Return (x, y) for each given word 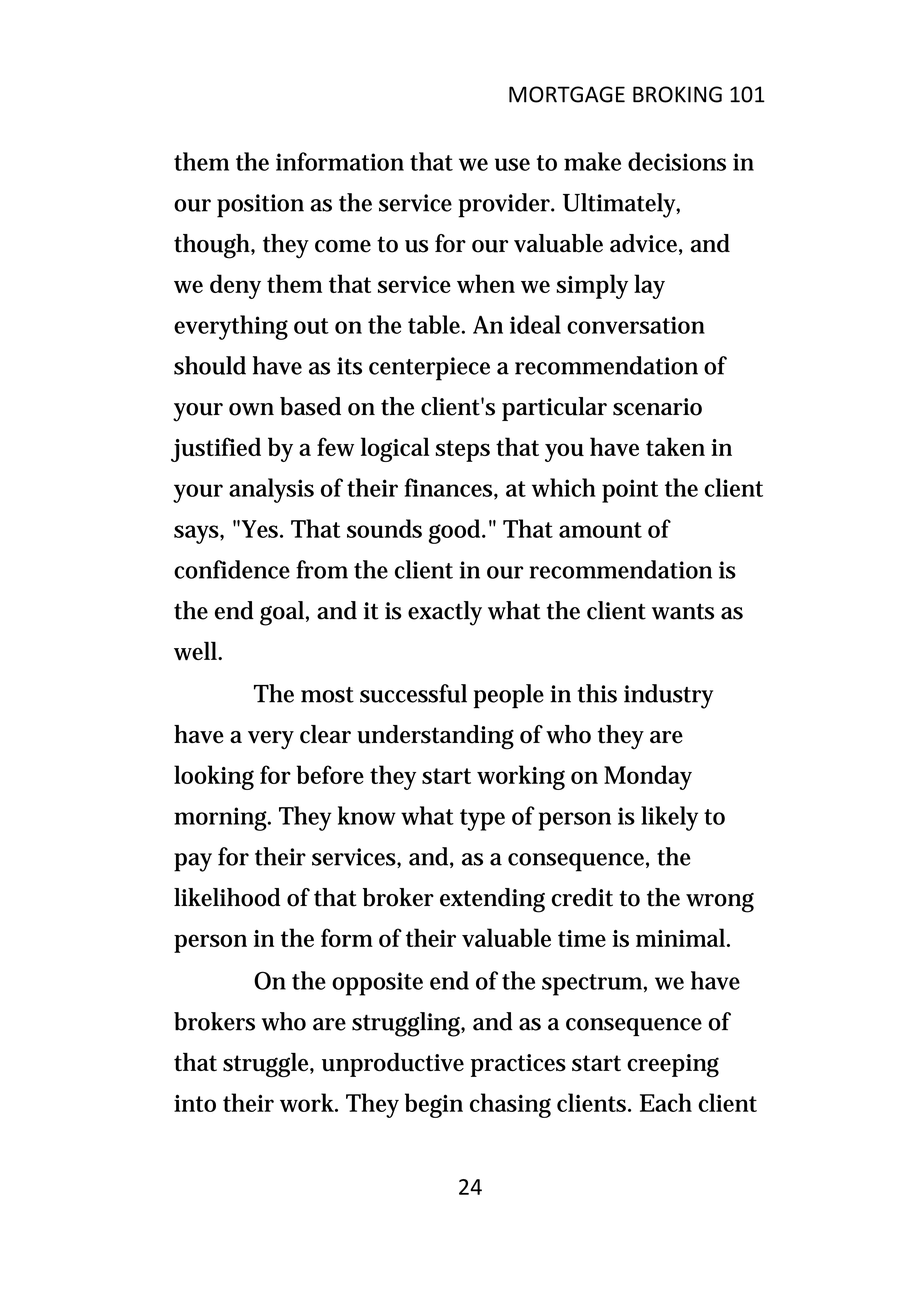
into (195, 1103)
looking (214, 777)
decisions (677, 161)
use (512, 164)
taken (675, 446)
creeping (673, 1066)
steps (463, 451)
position (260, 206)
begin (434, 1105)
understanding (435, 737)
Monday (648, 777)
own (251, 409)
